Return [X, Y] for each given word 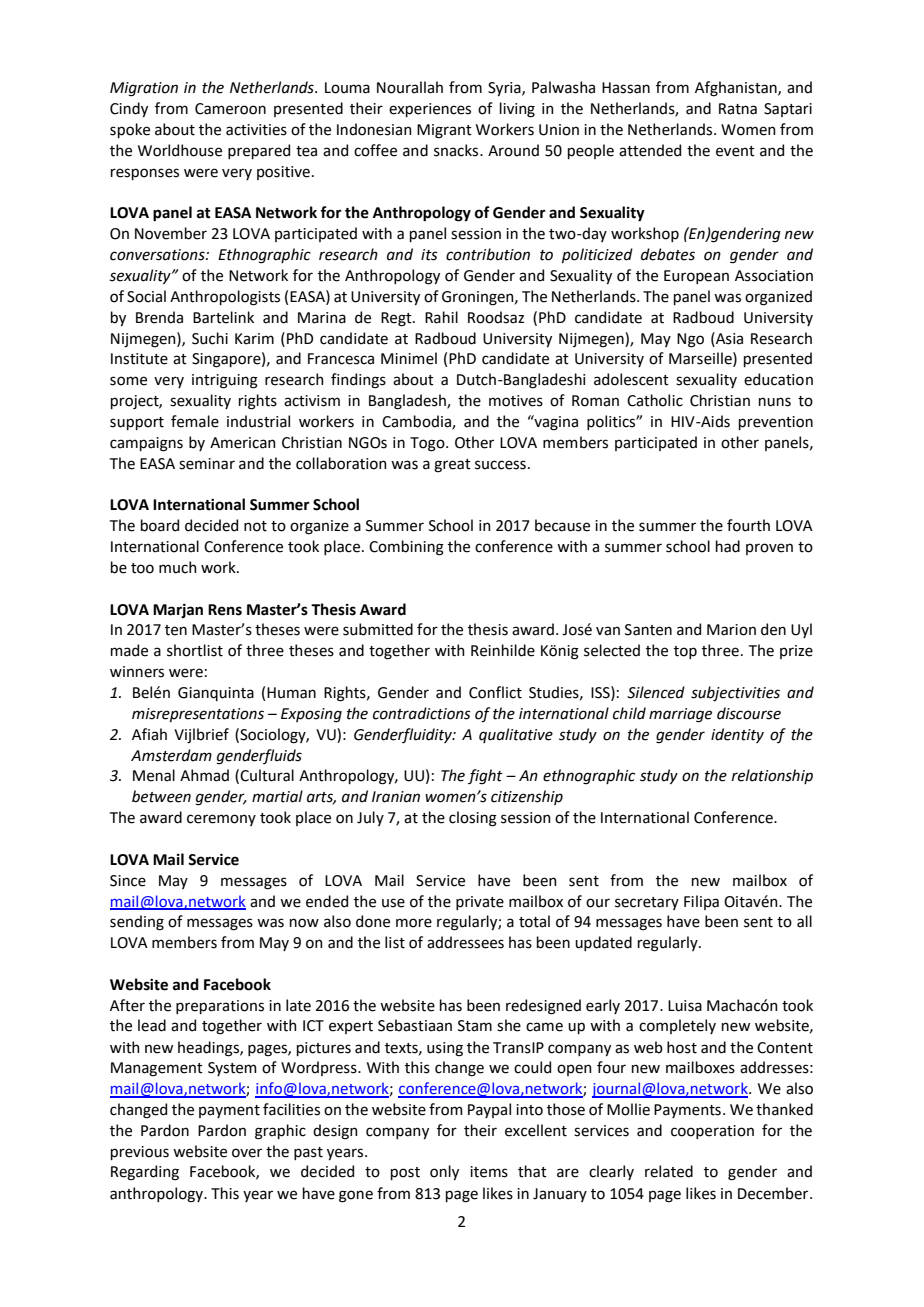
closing [473, 819]
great [452, 466]
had [728, 546]
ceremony [221, 820]
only [444, 1172]
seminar [207, 464]
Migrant [444, 131]
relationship [772, 776]
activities [256, 130]
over [247, 1153]
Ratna [738, 109]
